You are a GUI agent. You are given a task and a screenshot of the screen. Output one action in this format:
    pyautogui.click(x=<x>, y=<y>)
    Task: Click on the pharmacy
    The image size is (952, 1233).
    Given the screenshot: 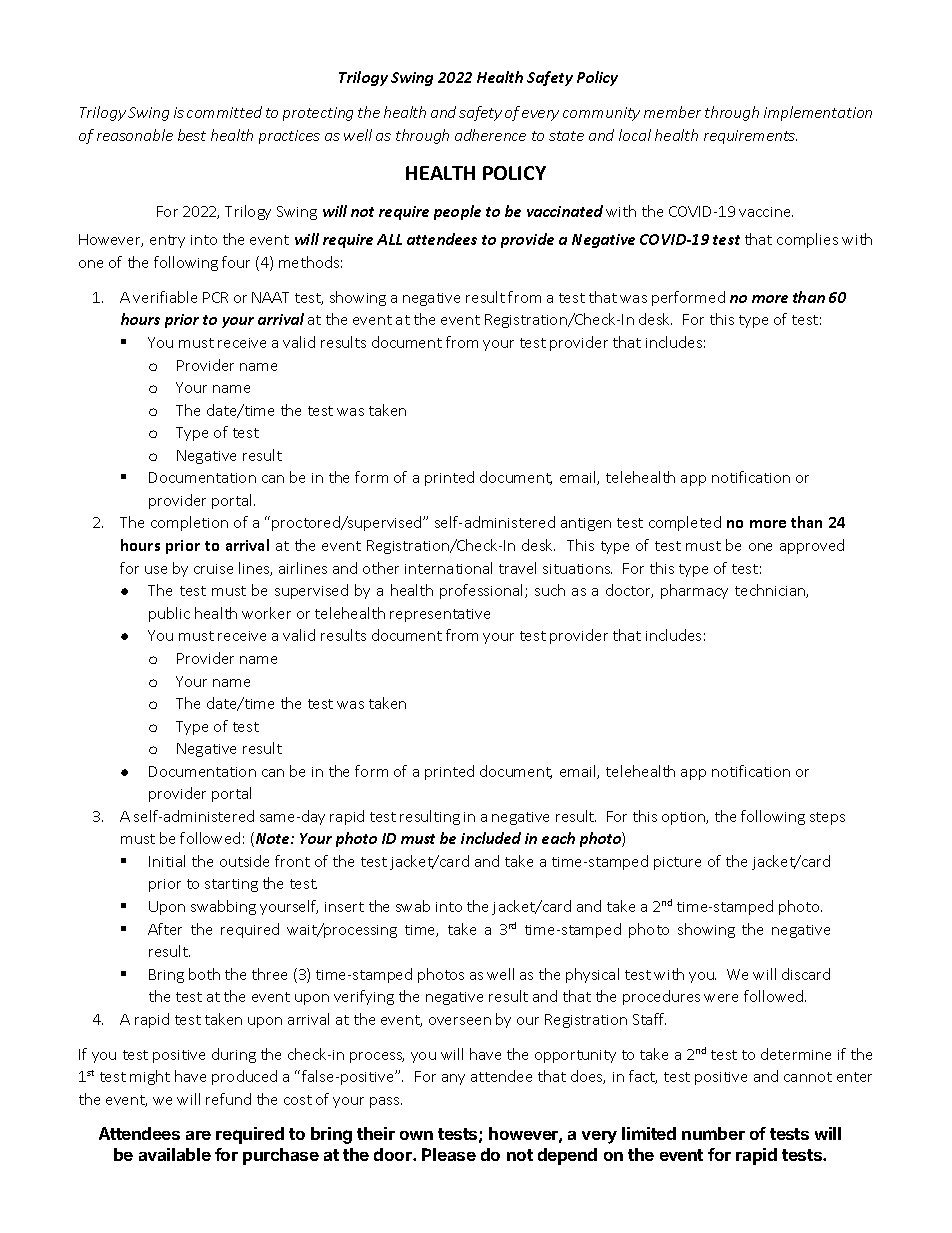 What is the action you would take?
    pyautogui.click(x=694, y=591)
